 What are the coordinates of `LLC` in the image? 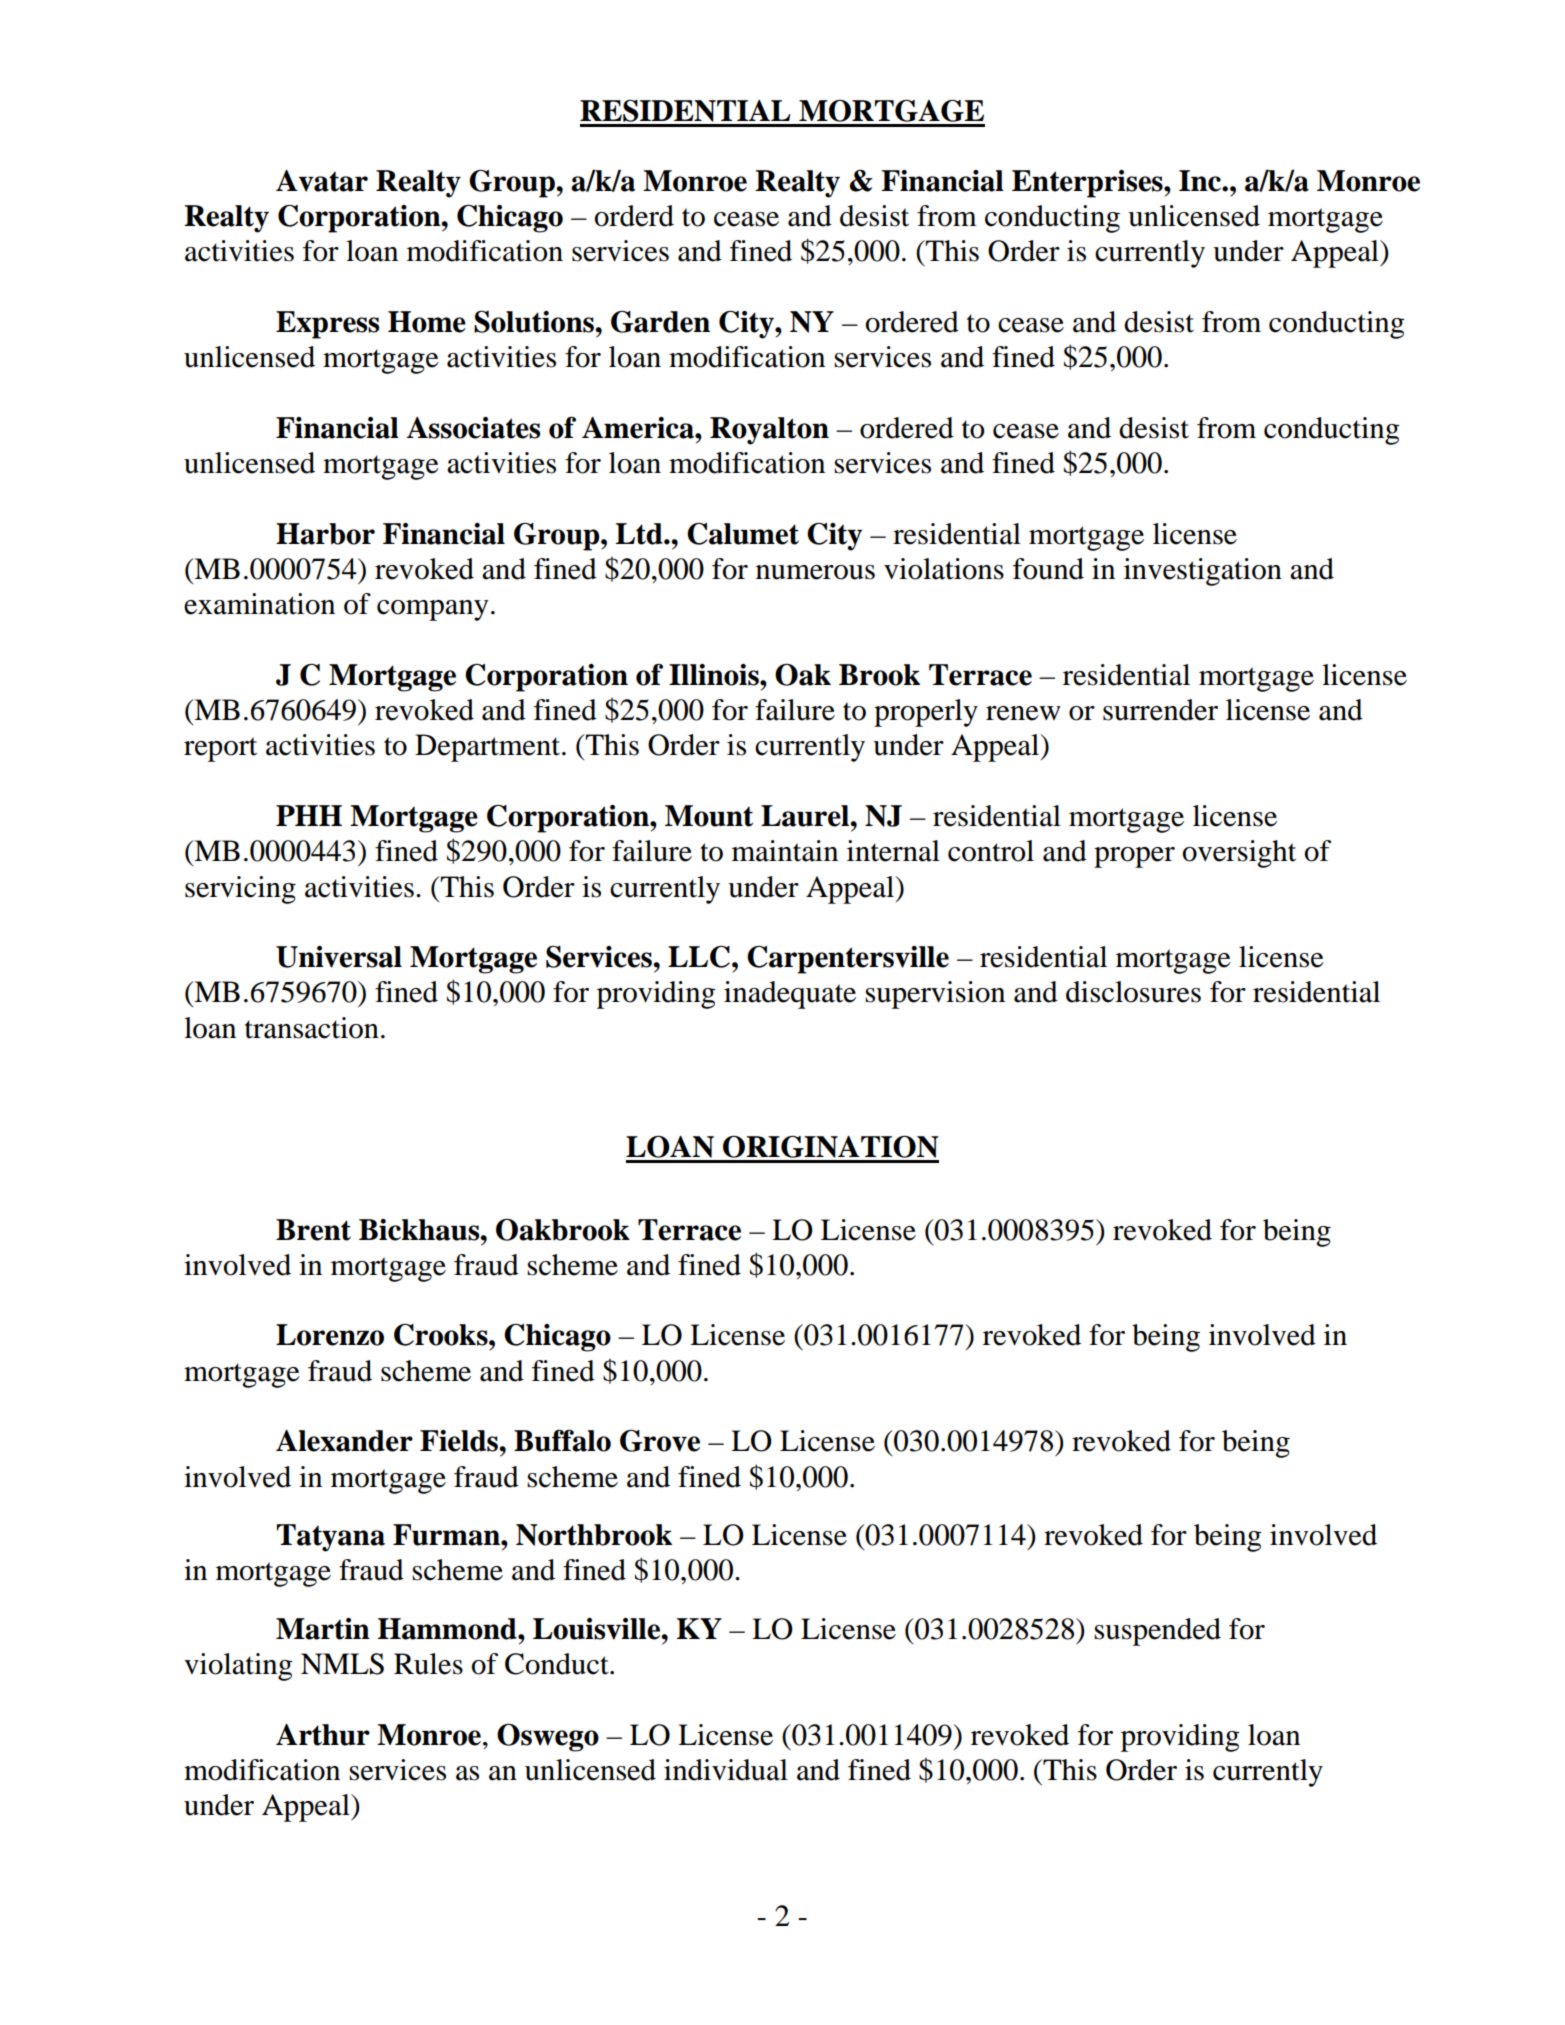 It's located at (700, 956).
